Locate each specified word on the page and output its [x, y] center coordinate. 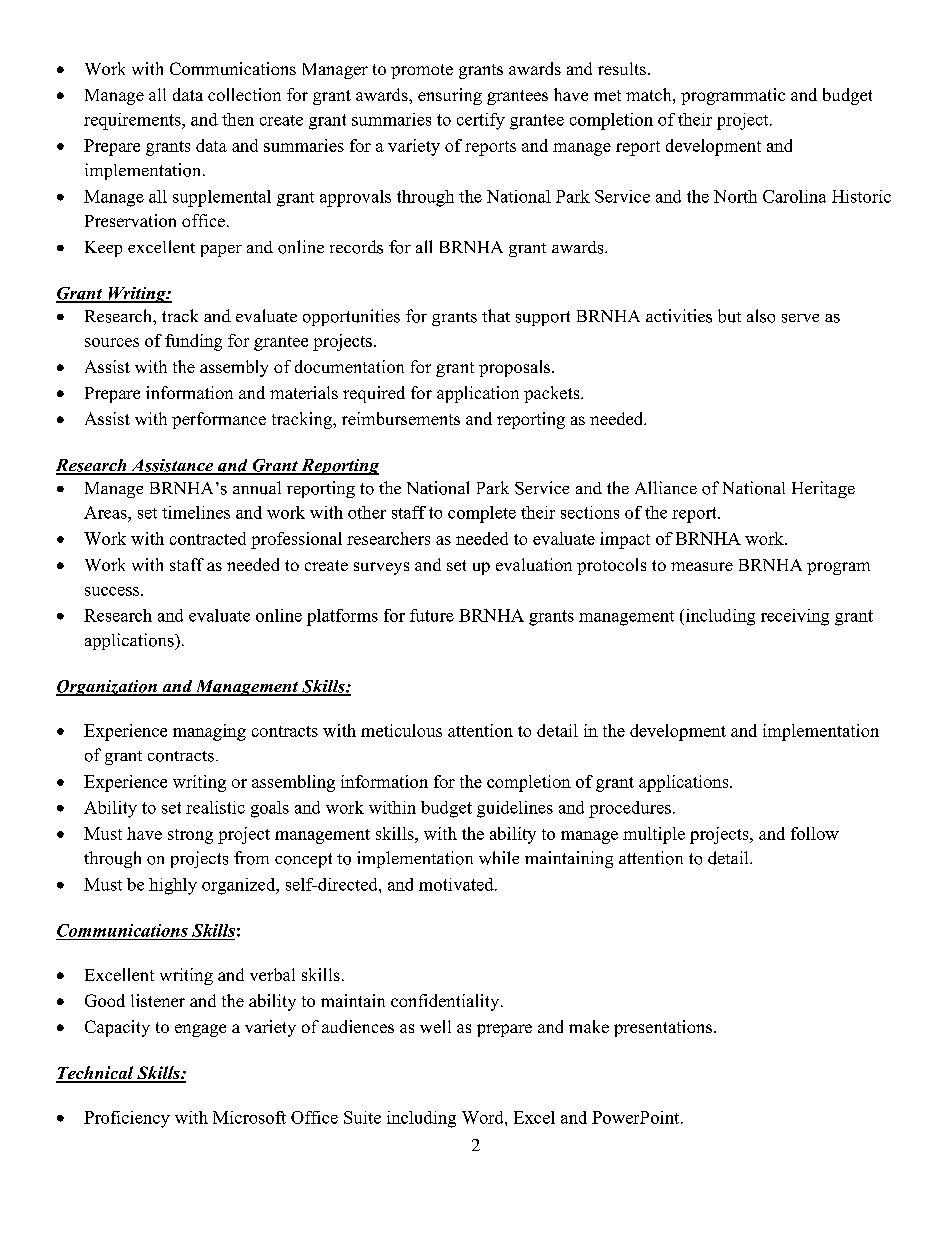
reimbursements [401, 418]
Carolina [794, 196]
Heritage [823, 489]
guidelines [515, 809]
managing [209, 732]
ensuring [450, 96]
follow [815, 833]
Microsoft [249, 1117]
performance [219, 420]
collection [244, 94]
